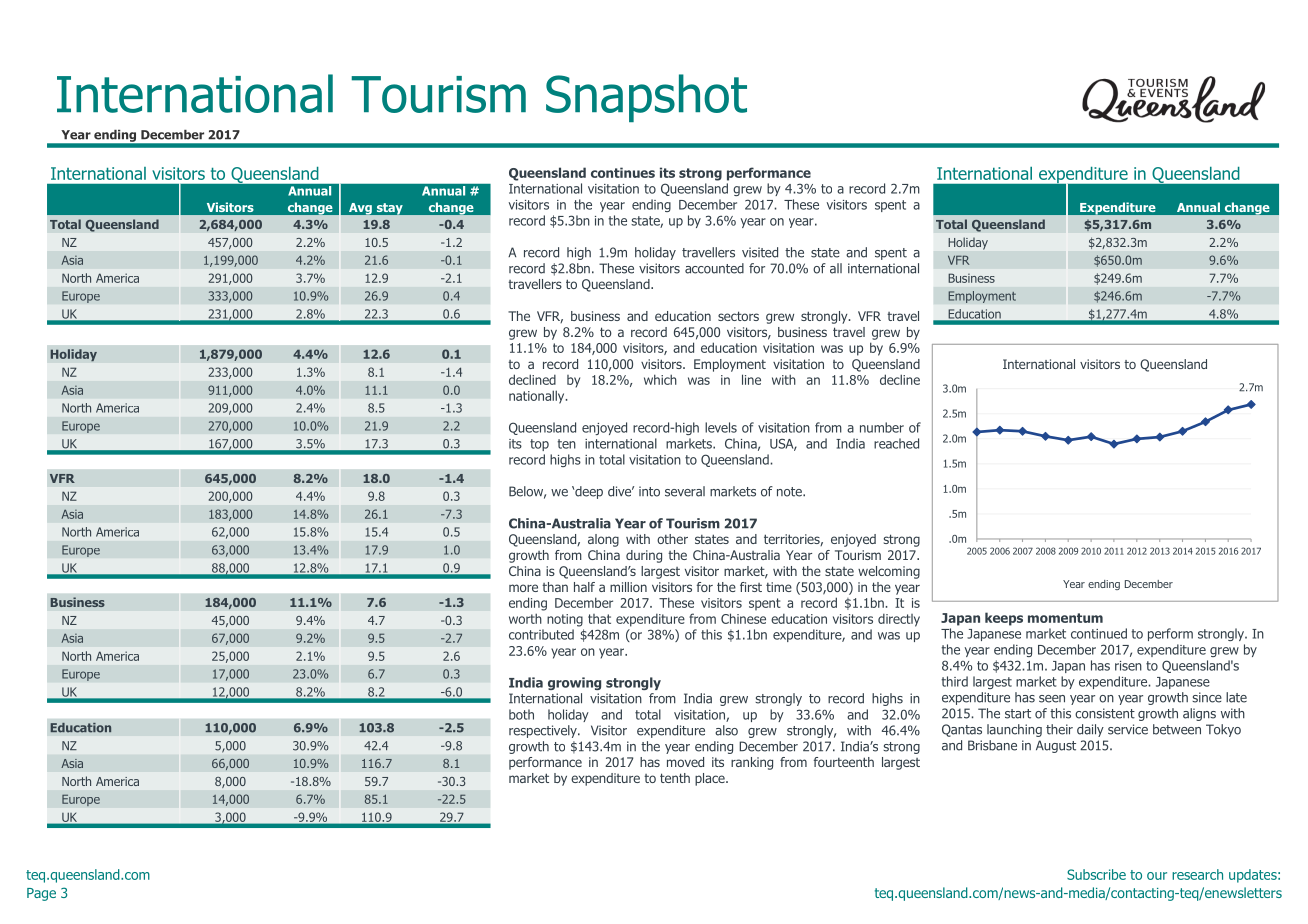 This screenshot has height=924, width=1308. What do you see at coordinates (760, 252) in the screenshot?
I see `visited` at bounding box center [760, 252].
